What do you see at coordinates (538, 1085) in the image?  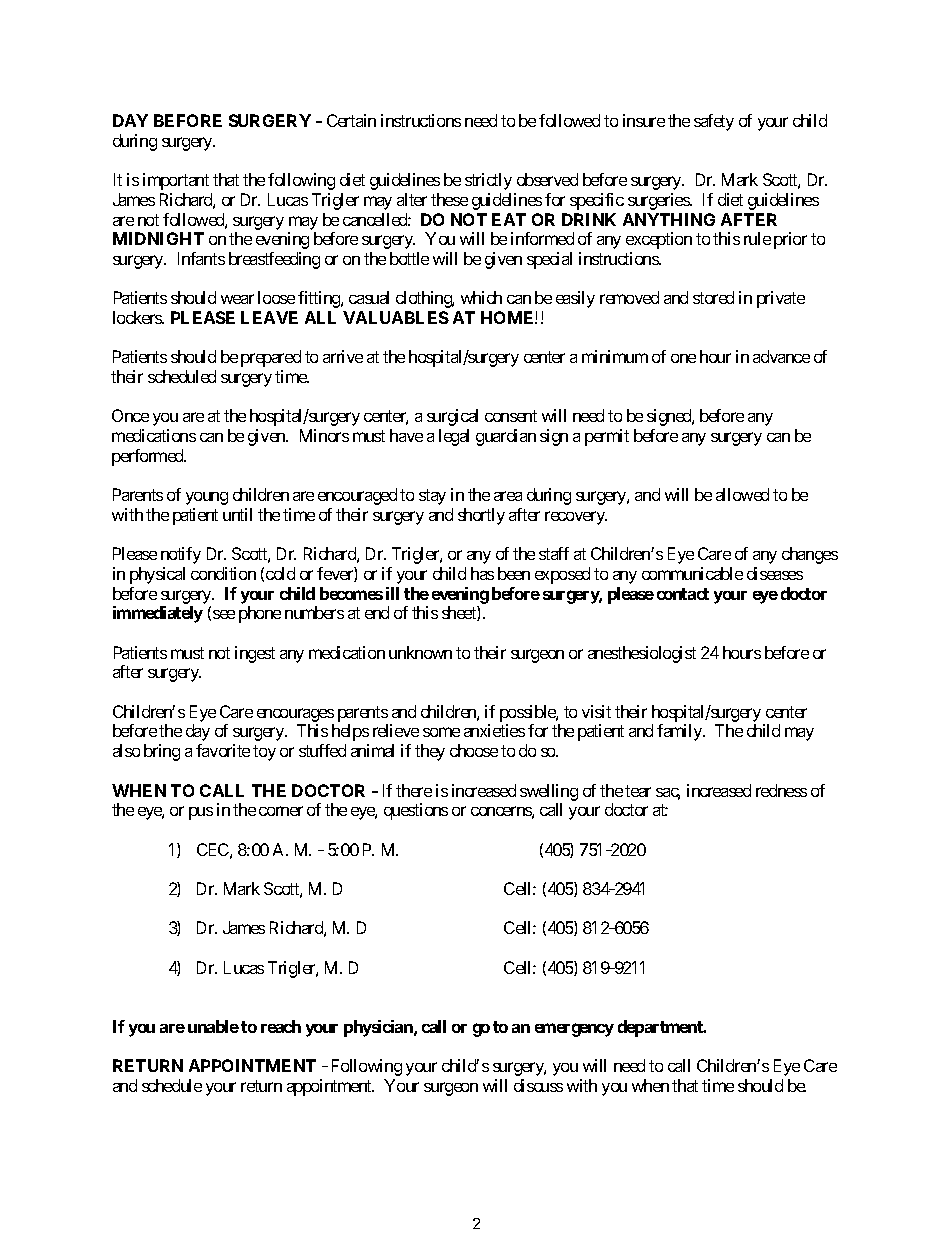 I see `discuss` at bounding box center [538, 1085].
